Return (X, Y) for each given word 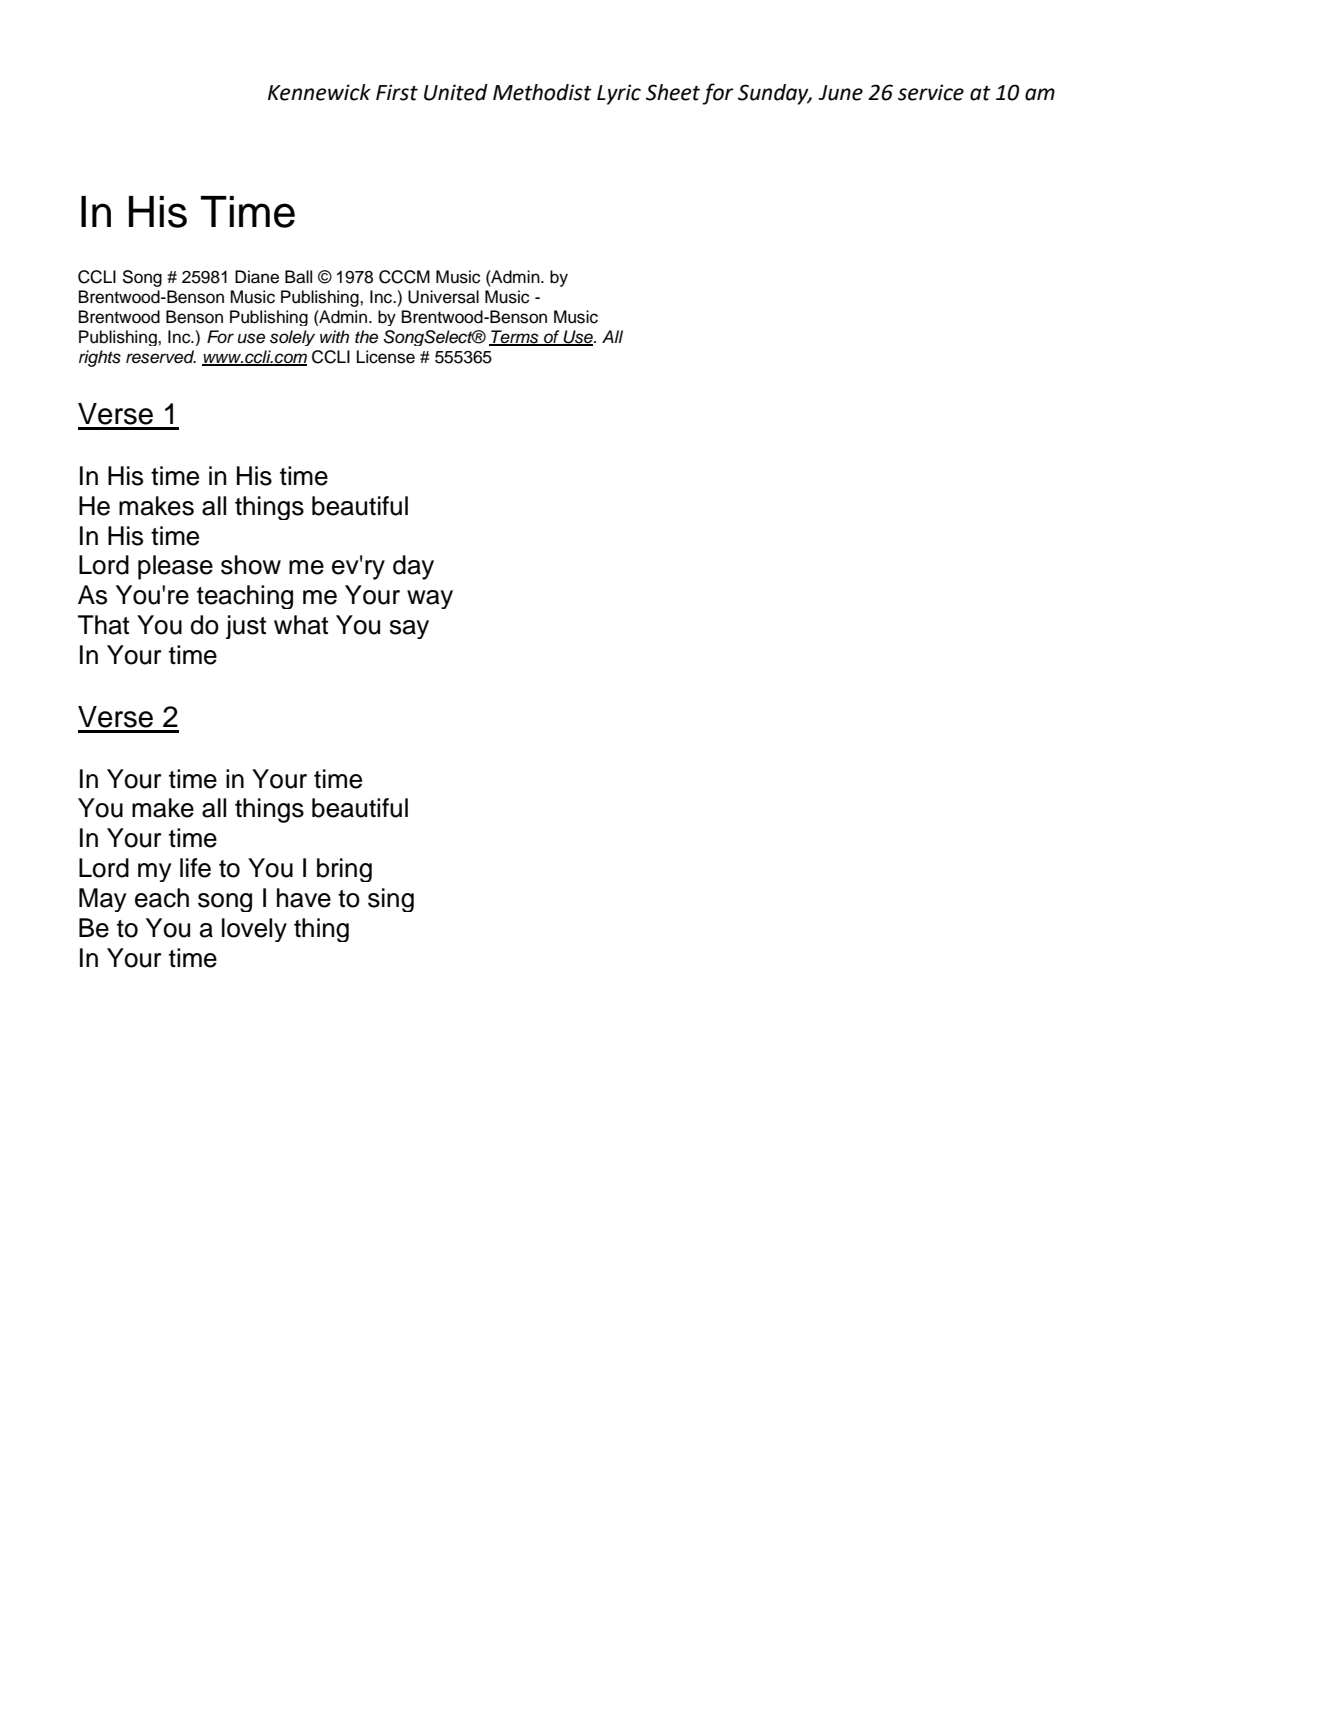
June (841, 93)
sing (391, 900)
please (175, 567)
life (195, 868)
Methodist (542, 92)
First (397, 92)
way (430, 599)
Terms (515, 337)
